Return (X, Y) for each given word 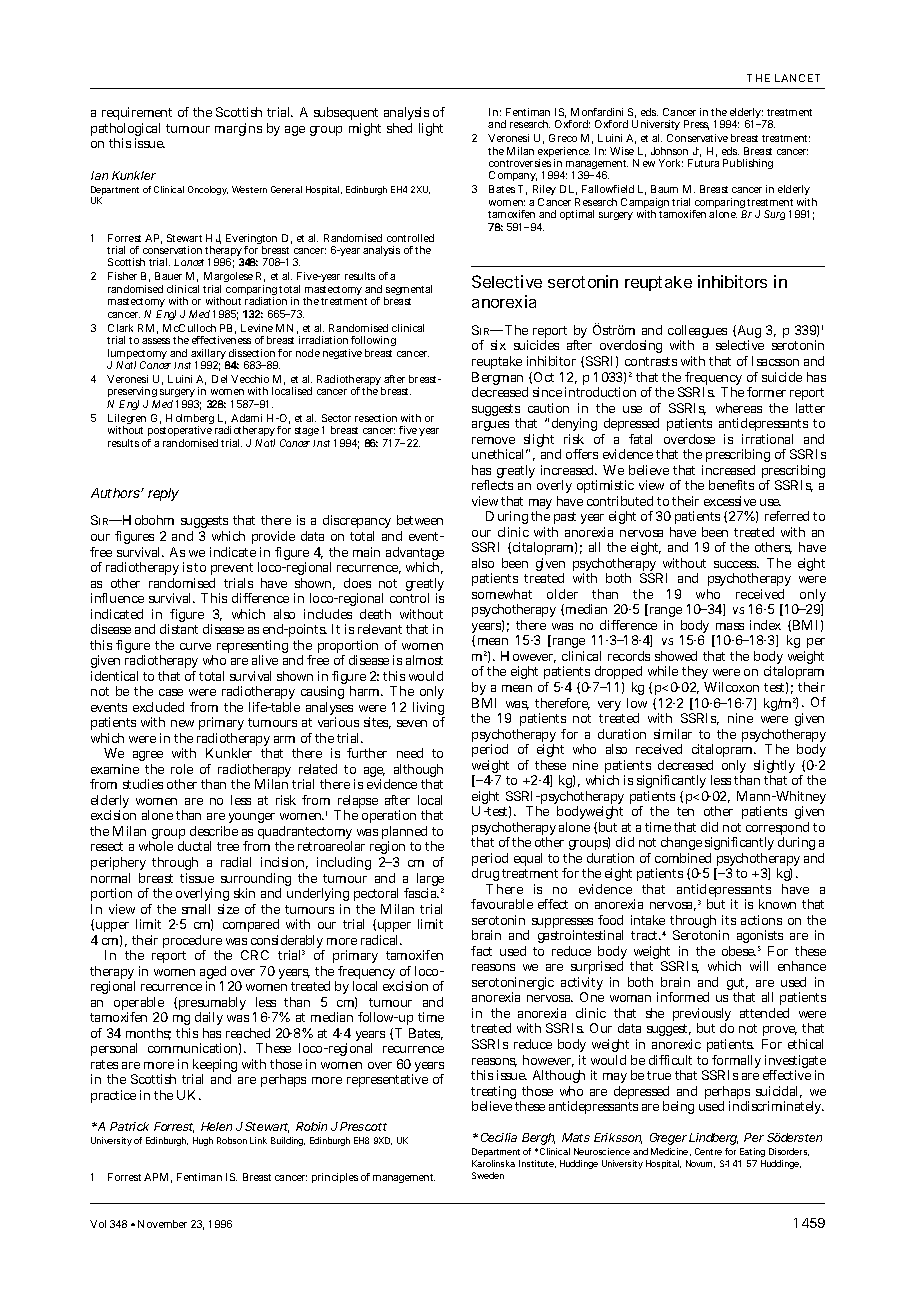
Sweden (488, 1175)
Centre (708, 1151)
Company (513, 176)
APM (158, 1178)
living (429, 710)
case (171, 692)
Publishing (748, 164)
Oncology (208, 190)
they (696, 674)
